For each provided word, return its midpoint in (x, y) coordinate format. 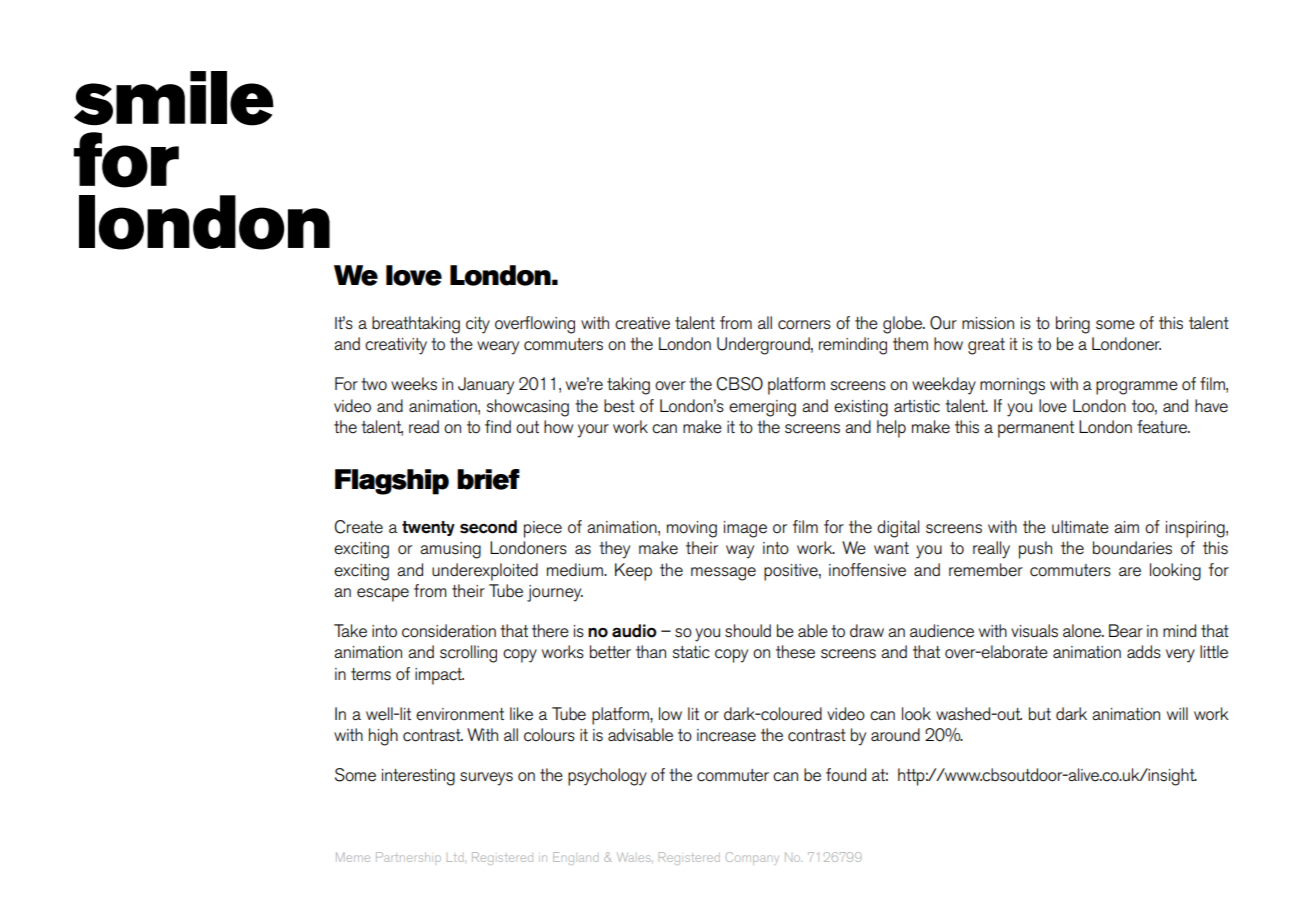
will (1177, 713)
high (383, 737)
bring (1073, 325)
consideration (449, 631)
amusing (450, 550)
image (745, 529)
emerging (762, 408)
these (795, 652)
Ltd (456, 858)
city (478, 325)
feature (1163, 427)
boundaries (1132, 548)
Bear (1126, 631)
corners (804, 325)
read (424, 427)
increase (726, 735)
